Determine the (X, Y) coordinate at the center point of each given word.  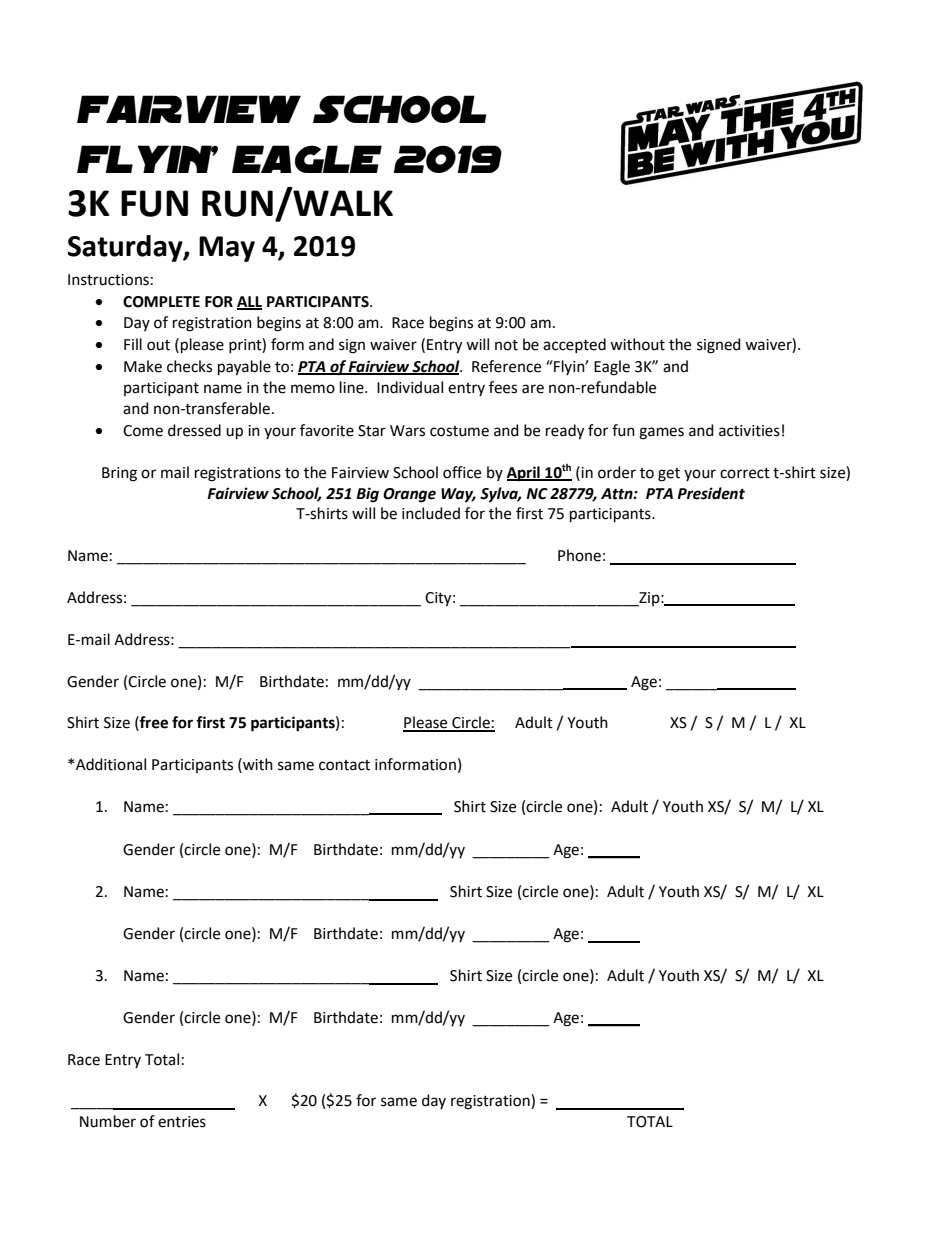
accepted (574, 345)
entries (182, 1122)
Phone (579, 555)
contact (344, 765)
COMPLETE (161, 302)
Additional (111, 764)
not (506, 345)
